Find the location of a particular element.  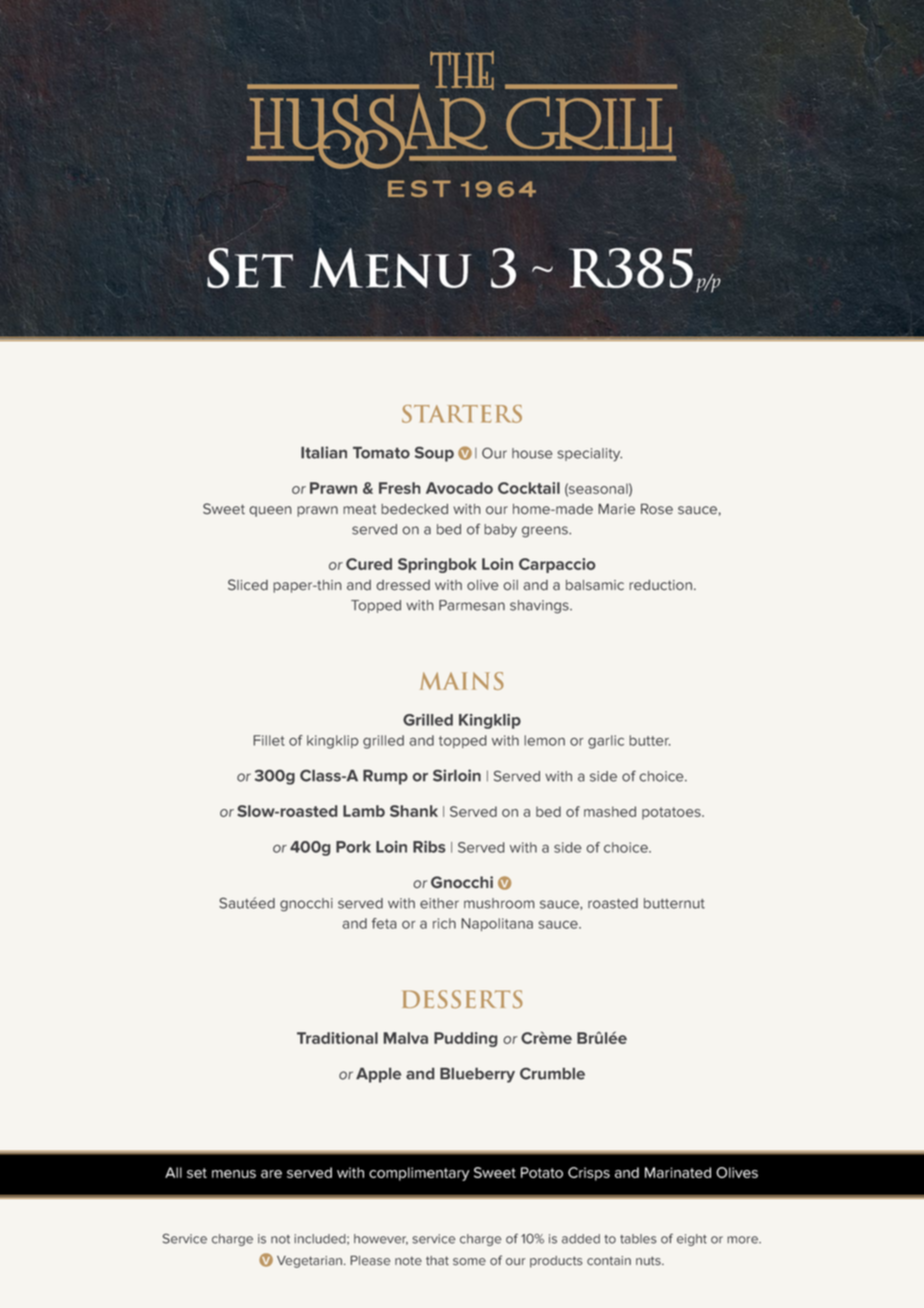

Crumble is located at coordinates (552, 1073).
